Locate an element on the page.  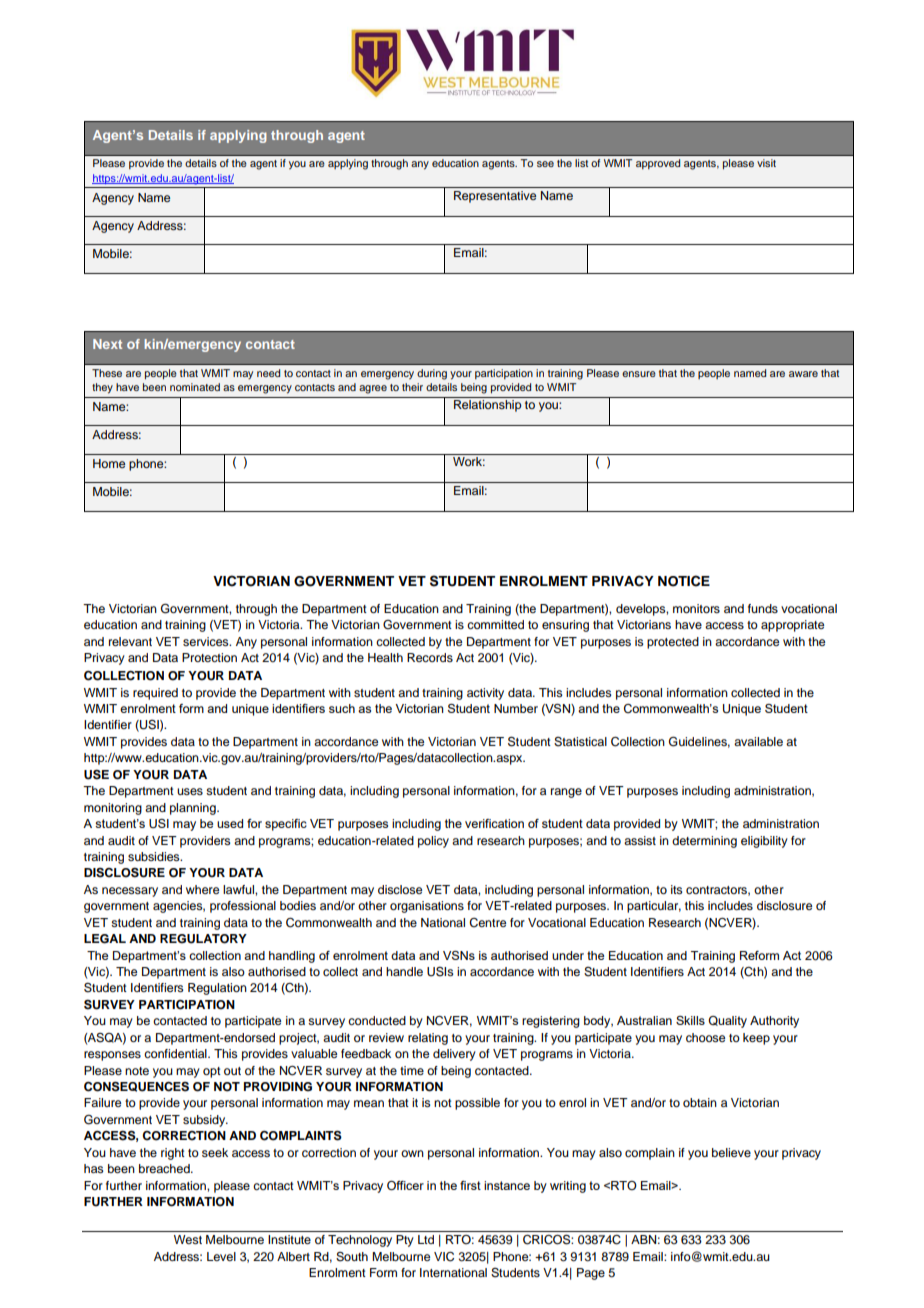
Quality is located at coordinates (727, 1022).
